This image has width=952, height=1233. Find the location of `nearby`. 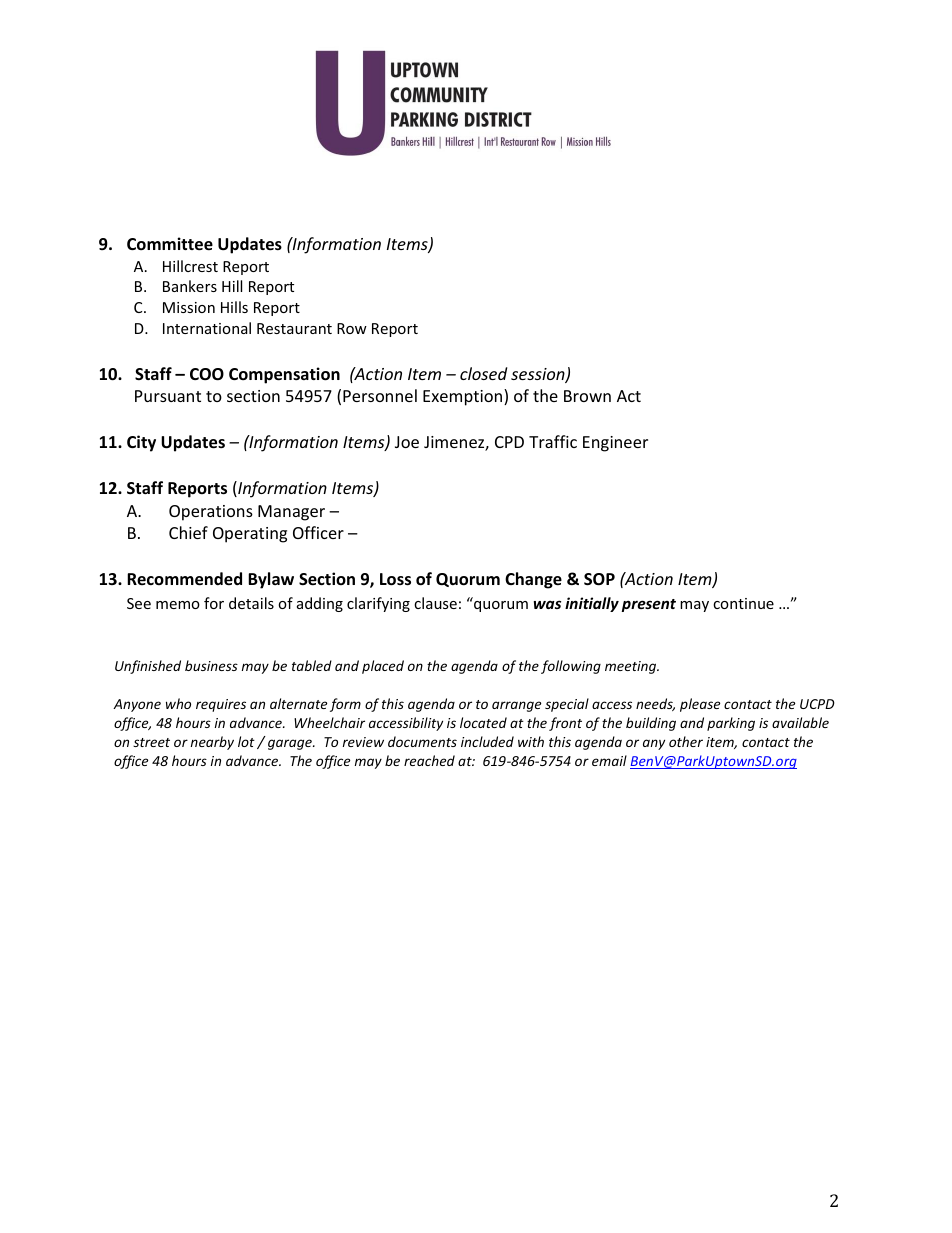

nearby is located at coordinates (212, 743).
